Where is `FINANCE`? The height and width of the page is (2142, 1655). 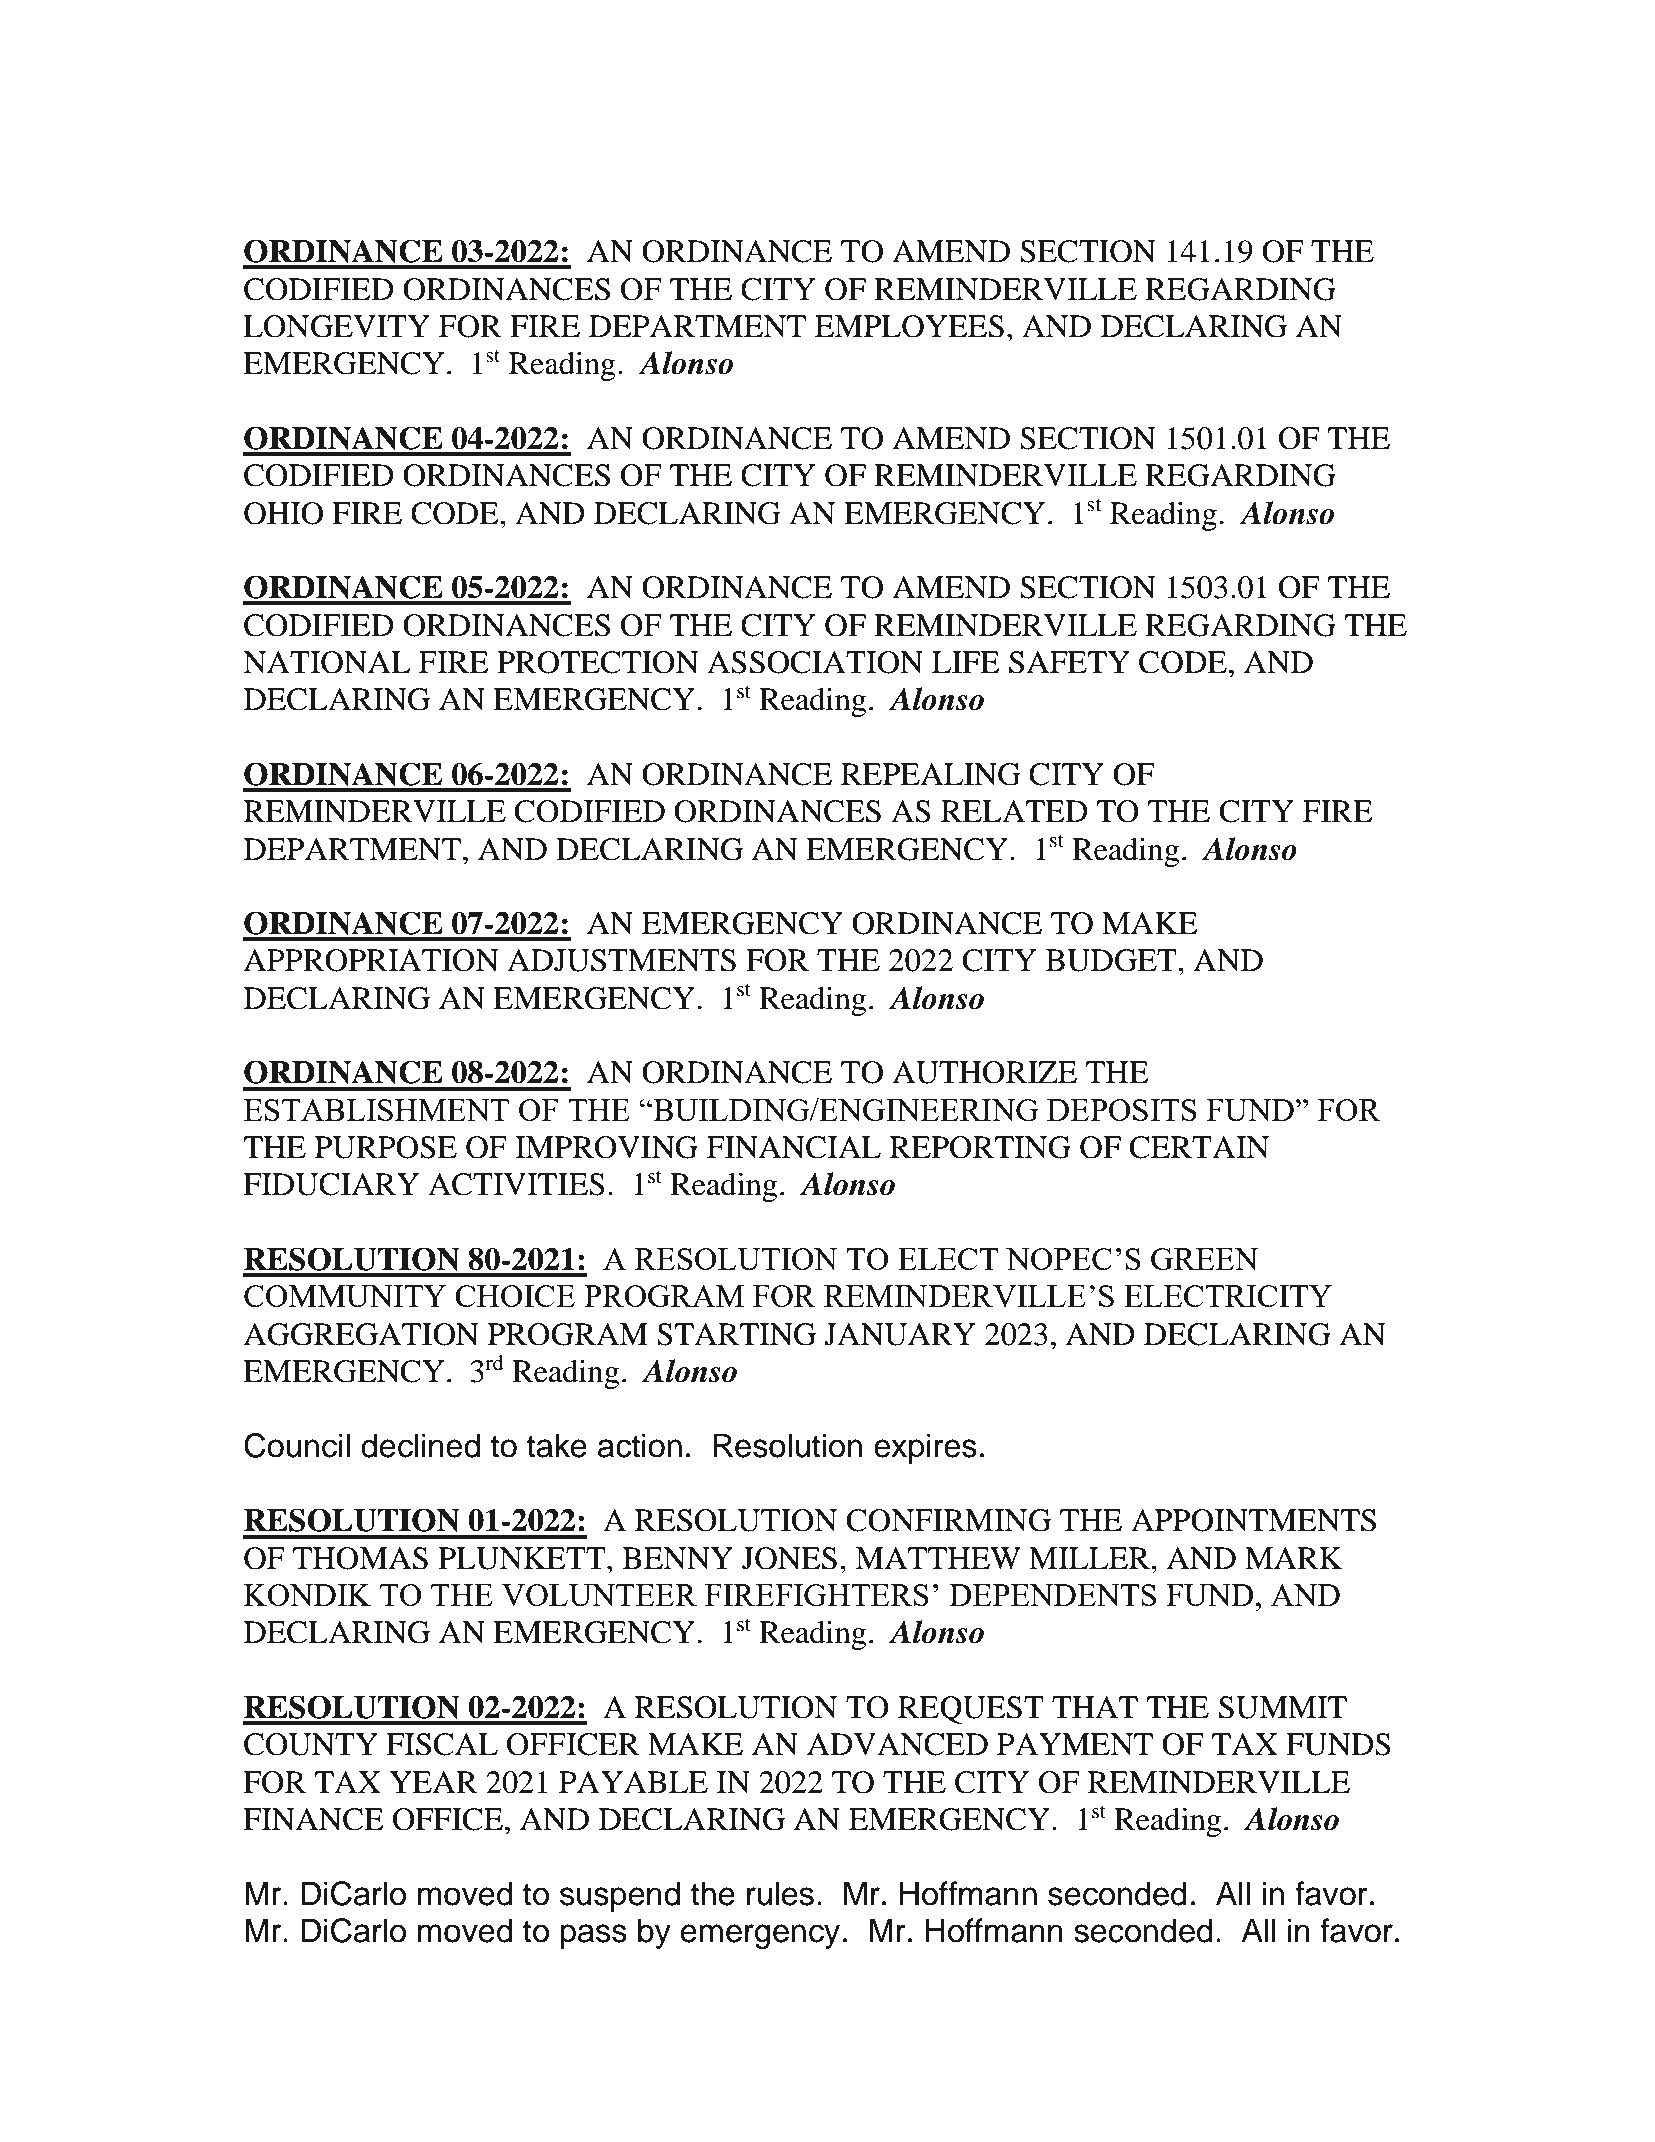 FINANCE is located at coordinates (313, 1819).
